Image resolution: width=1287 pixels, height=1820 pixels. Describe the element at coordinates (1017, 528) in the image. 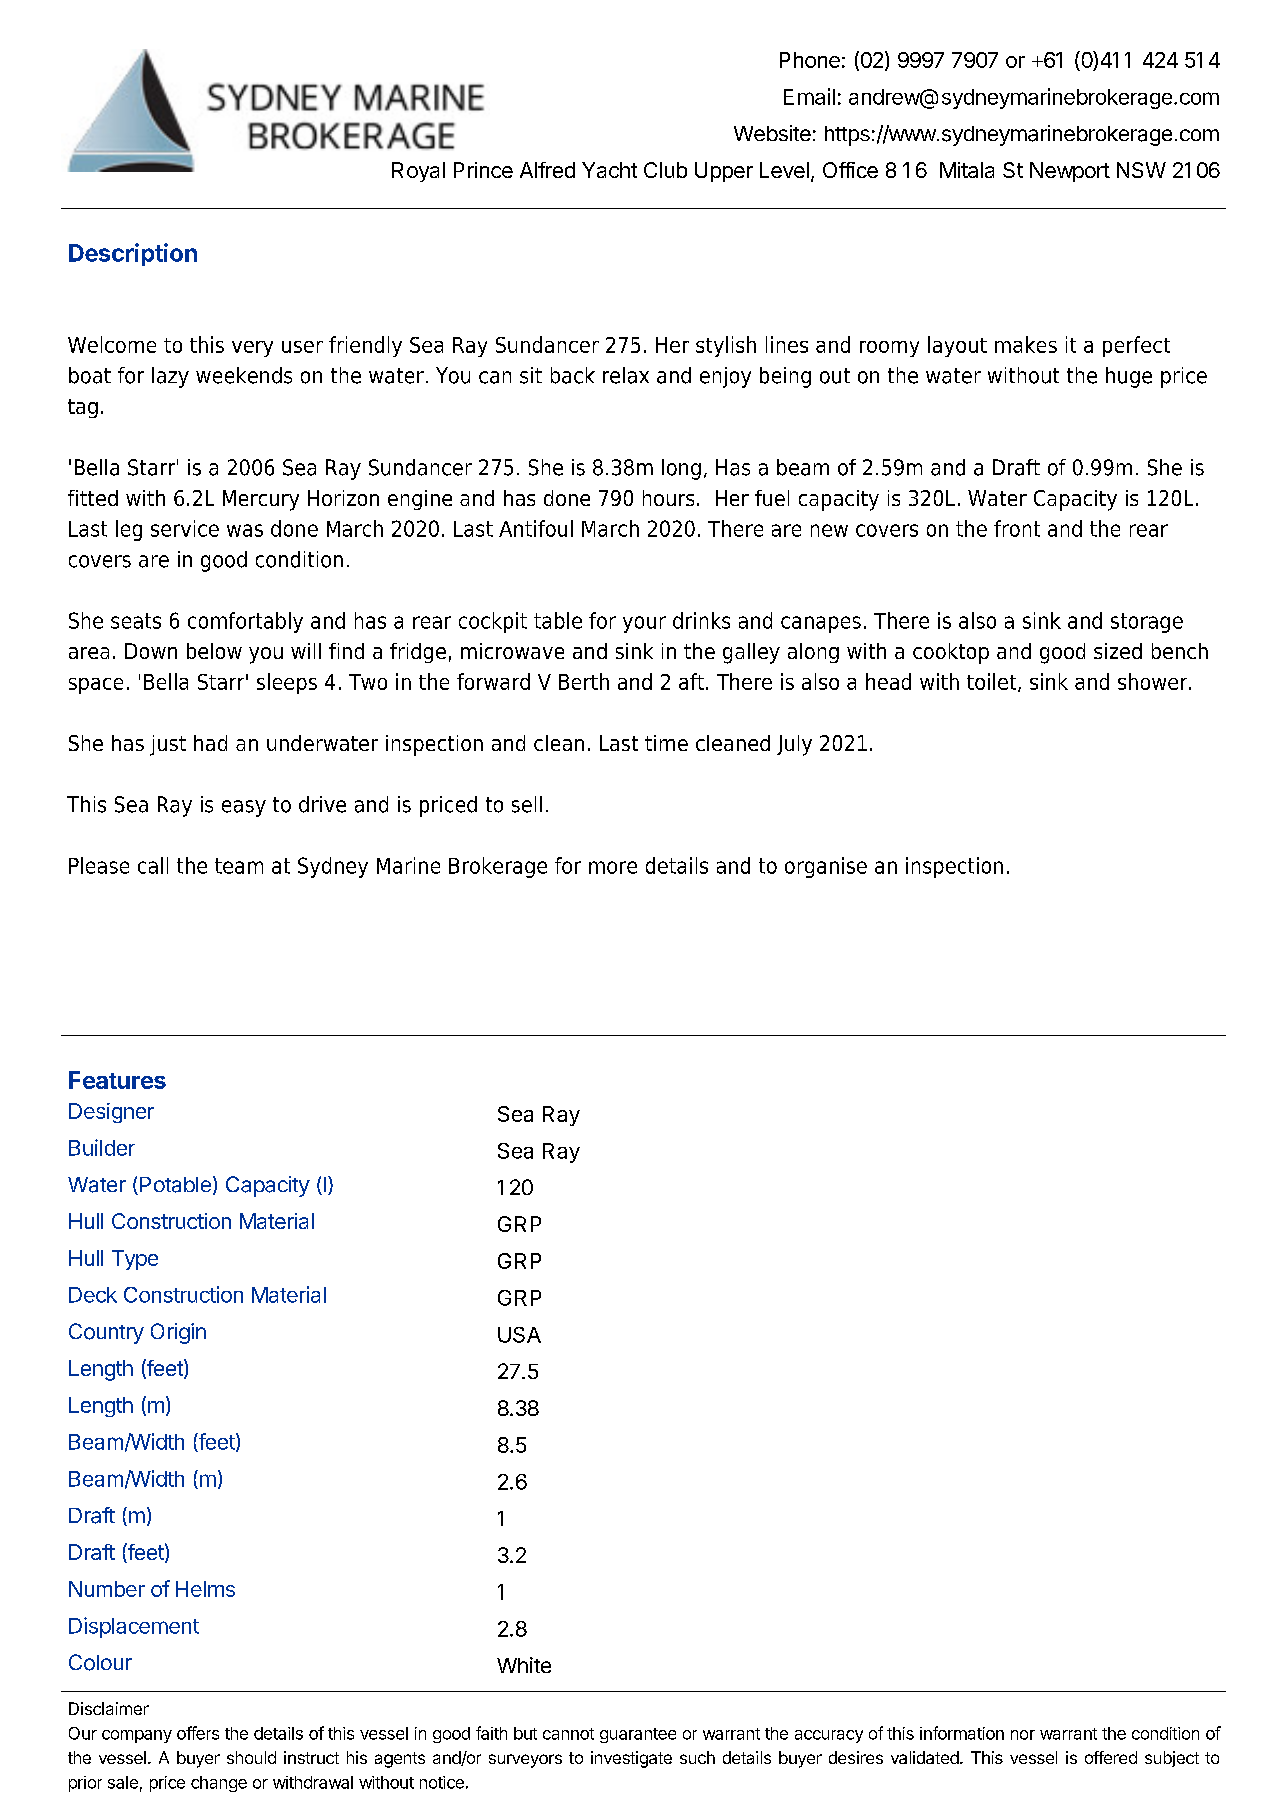

I see `front` at that location.
